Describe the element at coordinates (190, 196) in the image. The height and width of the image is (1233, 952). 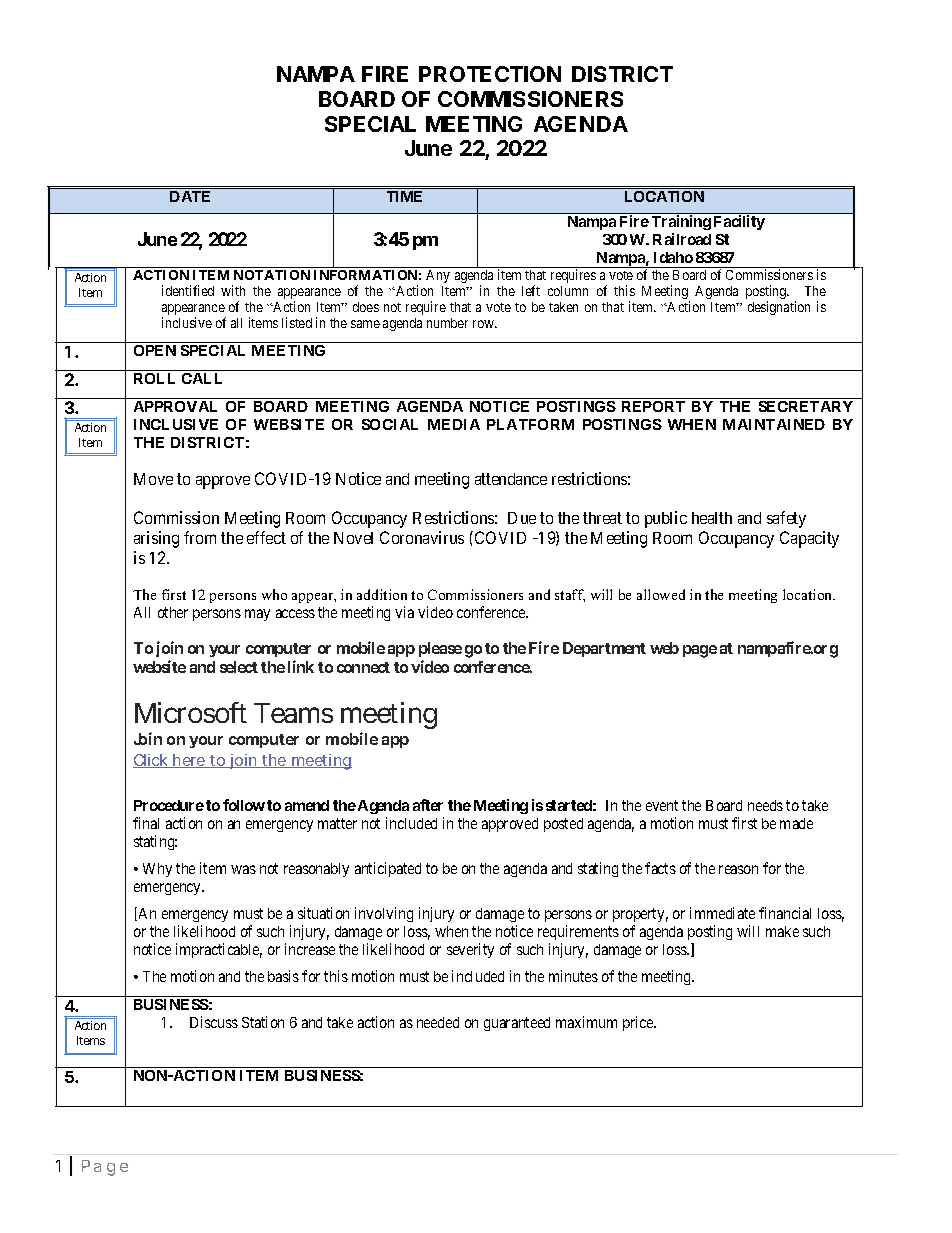
I see `DATE` at that location.
